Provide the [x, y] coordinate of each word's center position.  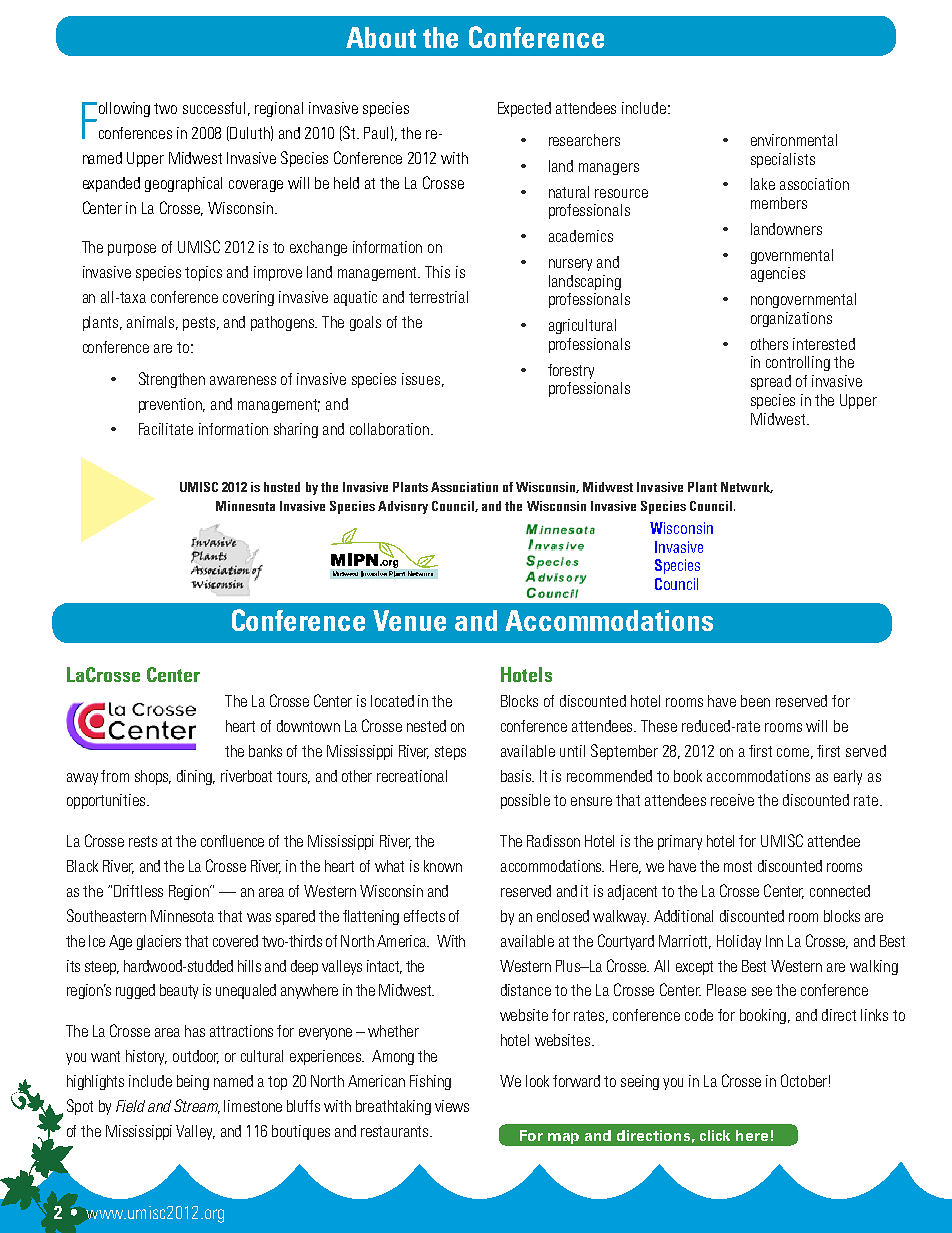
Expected [524, 109]
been [755, 701]
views [452, 1106]
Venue [409, 620]
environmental [794, 140]
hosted [282, 487]
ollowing [124, 109]
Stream [197, 1106]
